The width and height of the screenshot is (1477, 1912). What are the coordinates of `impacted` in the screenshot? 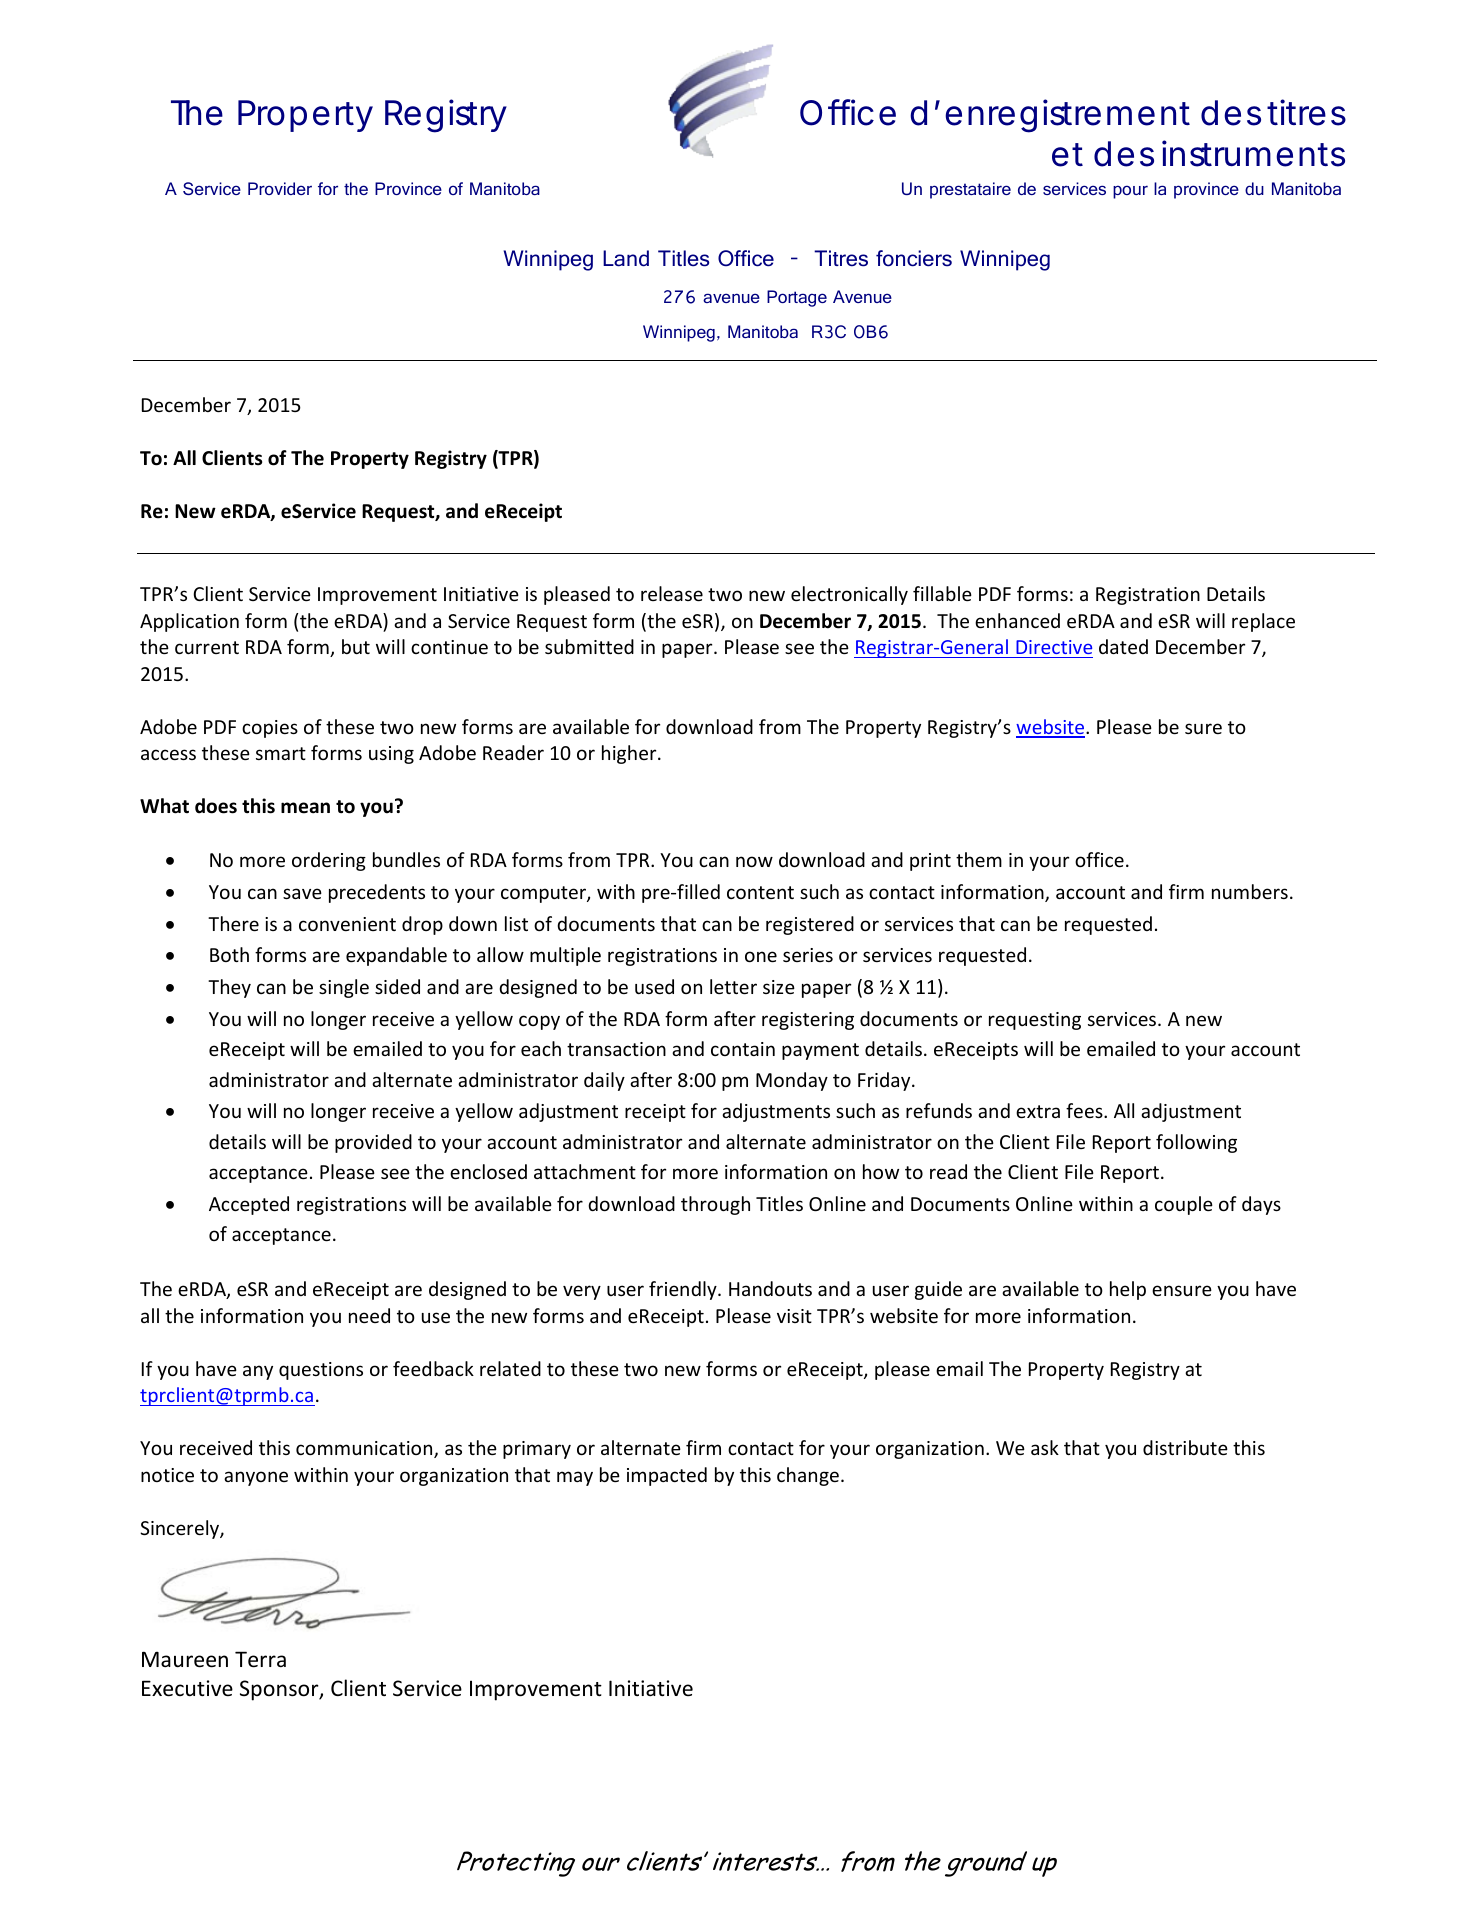 It's located at (667, 1476).
